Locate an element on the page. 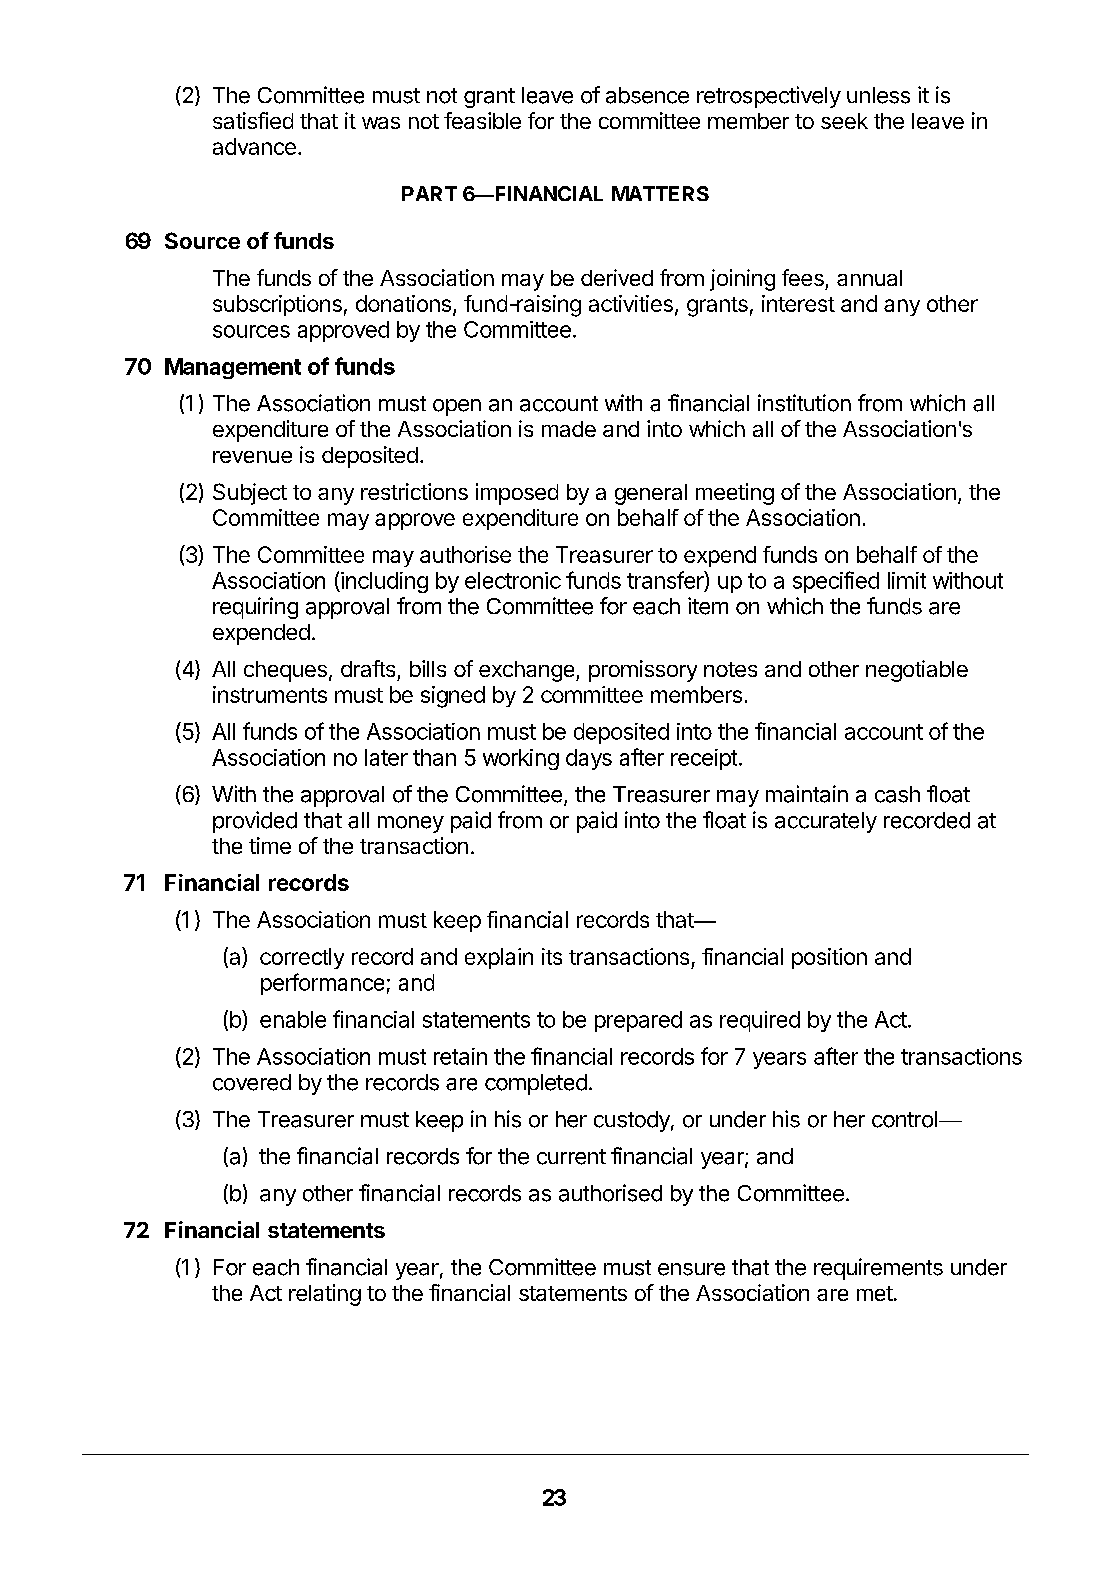 The image size is (1111, 1572). imposed is located at coordinates (517, 494).
